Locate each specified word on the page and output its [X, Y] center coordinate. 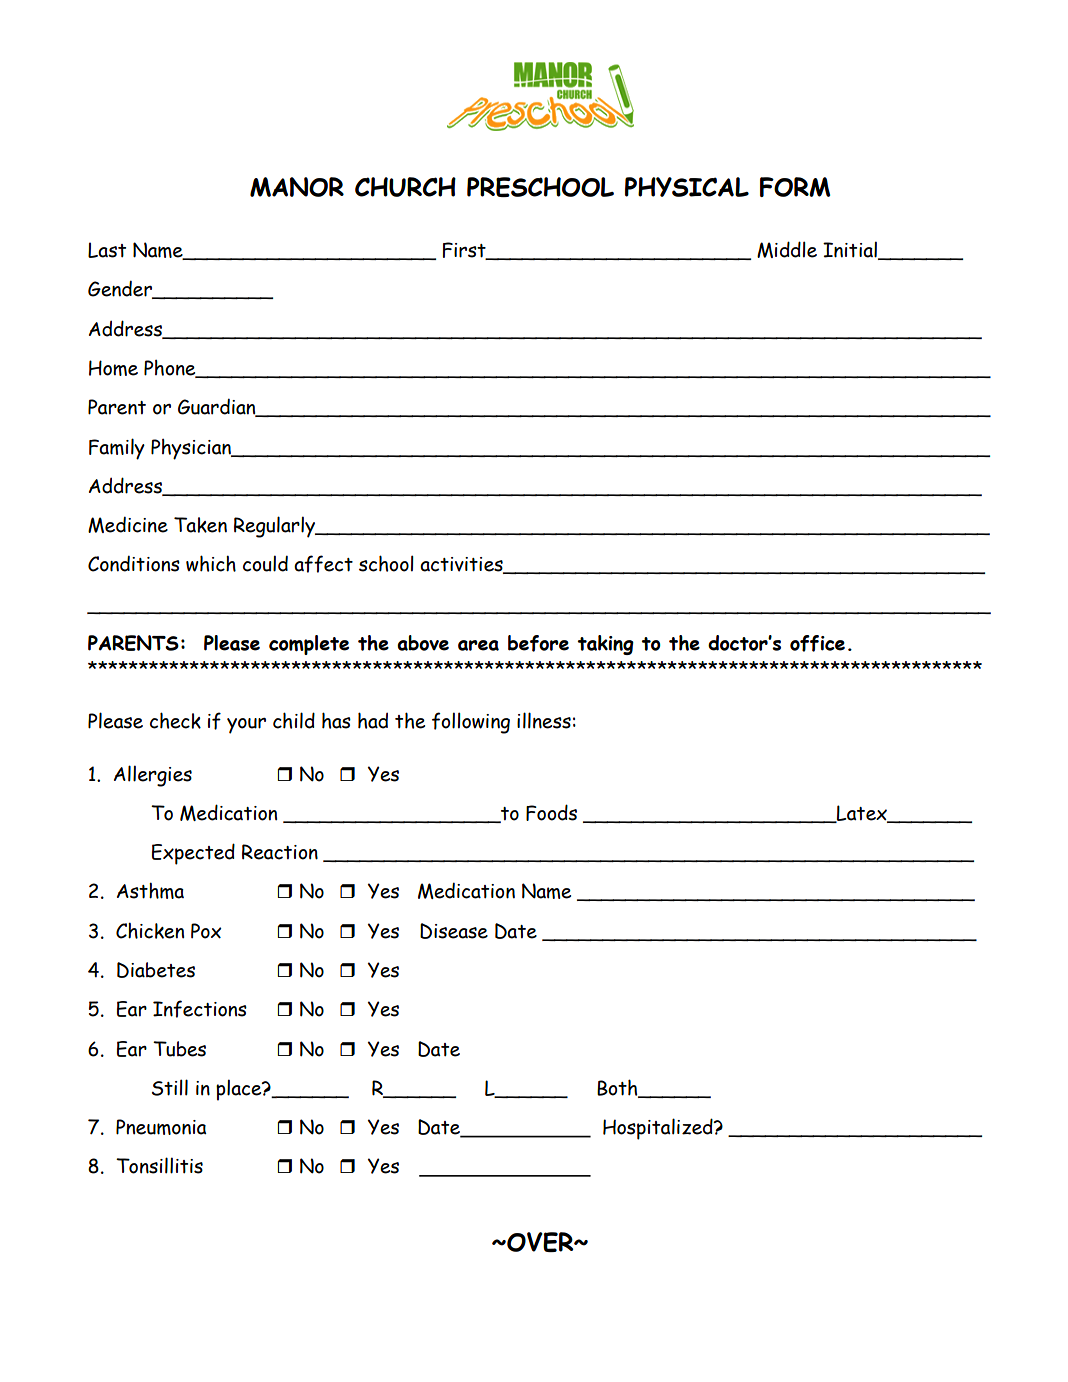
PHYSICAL [687, 187]
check [175, 720]
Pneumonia [161, 1127]
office [817, 643]
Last [107, 250]
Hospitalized [659, 1129]
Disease [454, 931]
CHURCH [405, 187]
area [478, 645]
